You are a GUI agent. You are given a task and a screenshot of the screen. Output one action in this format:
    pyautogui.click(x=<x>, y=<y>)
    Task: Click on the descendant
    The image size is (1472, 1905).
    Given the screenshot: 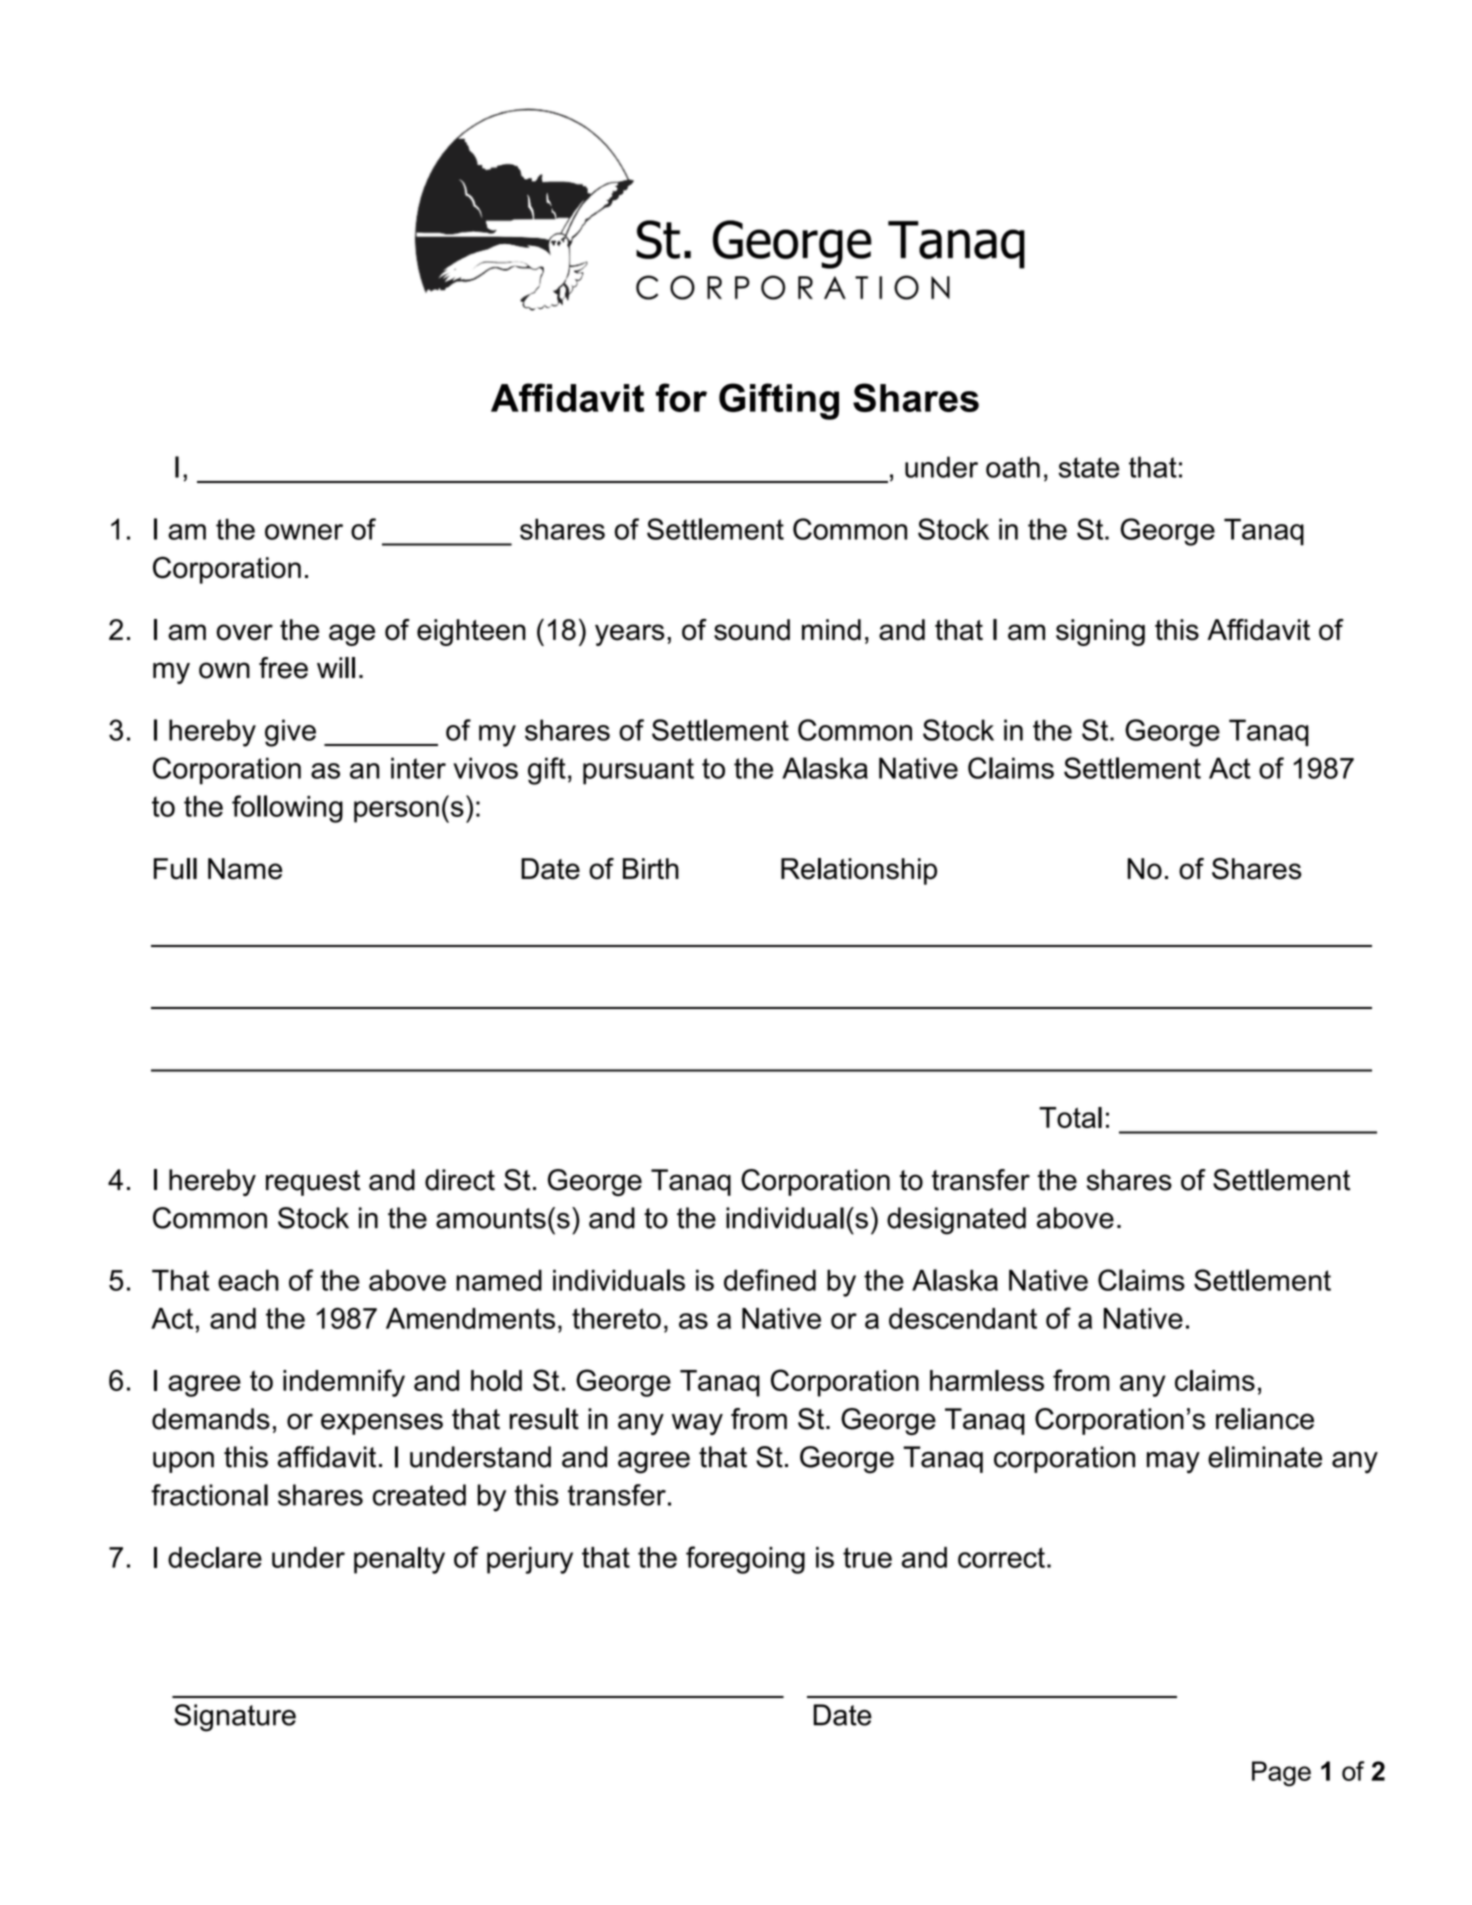 What is the action you would take?
    pyautogui.click(x=963, y=1318)
